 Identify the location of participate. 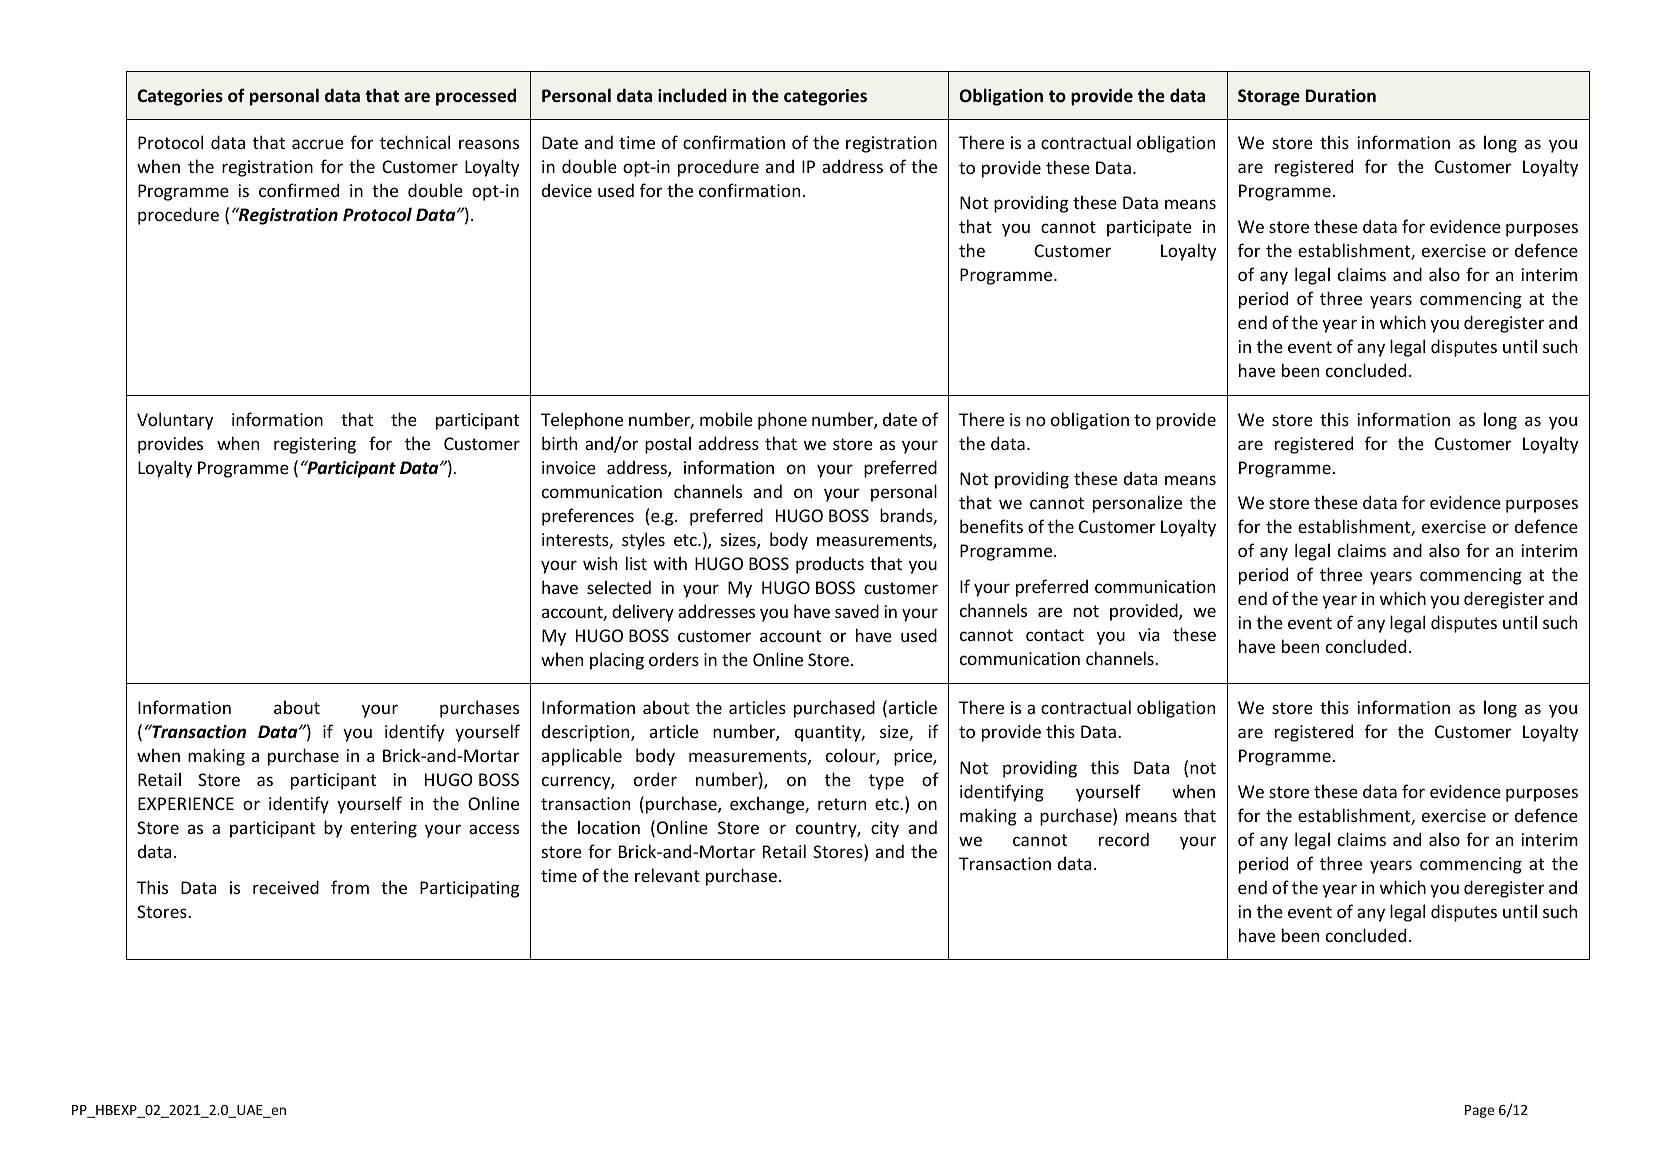
(1149, 228).
